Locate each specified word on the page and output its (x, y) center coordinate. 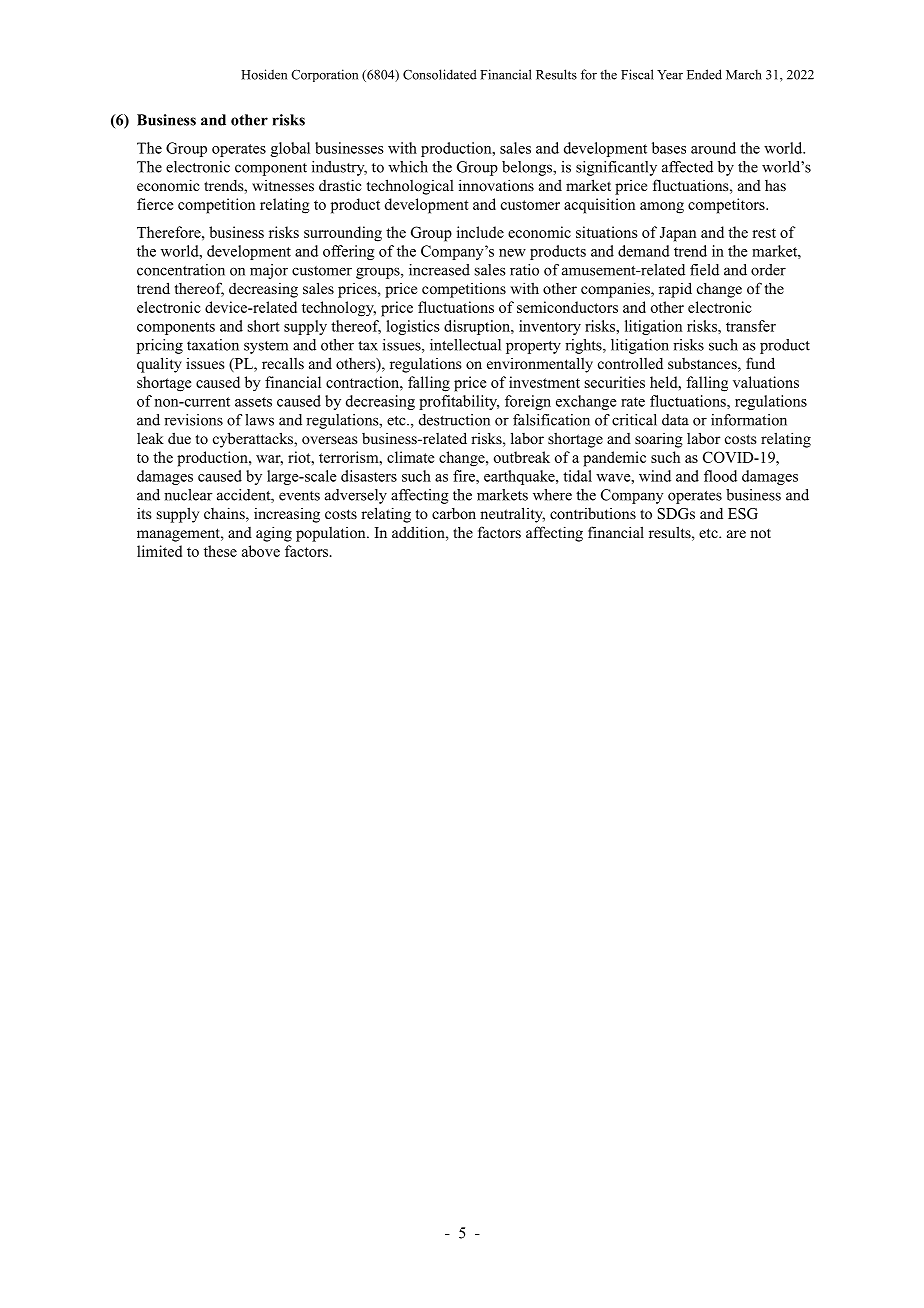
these (220, 551)
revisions (193, 420)
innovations (496, 185)
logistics (413, 327)
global (290, 149)
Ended (704, 74)
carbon (454, 513)
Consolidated (440, 74)
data (675, 420)
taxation (213, 345)
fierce (155, 204)
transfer (751, 326)
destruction (454, 420)
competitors (727, 206)
